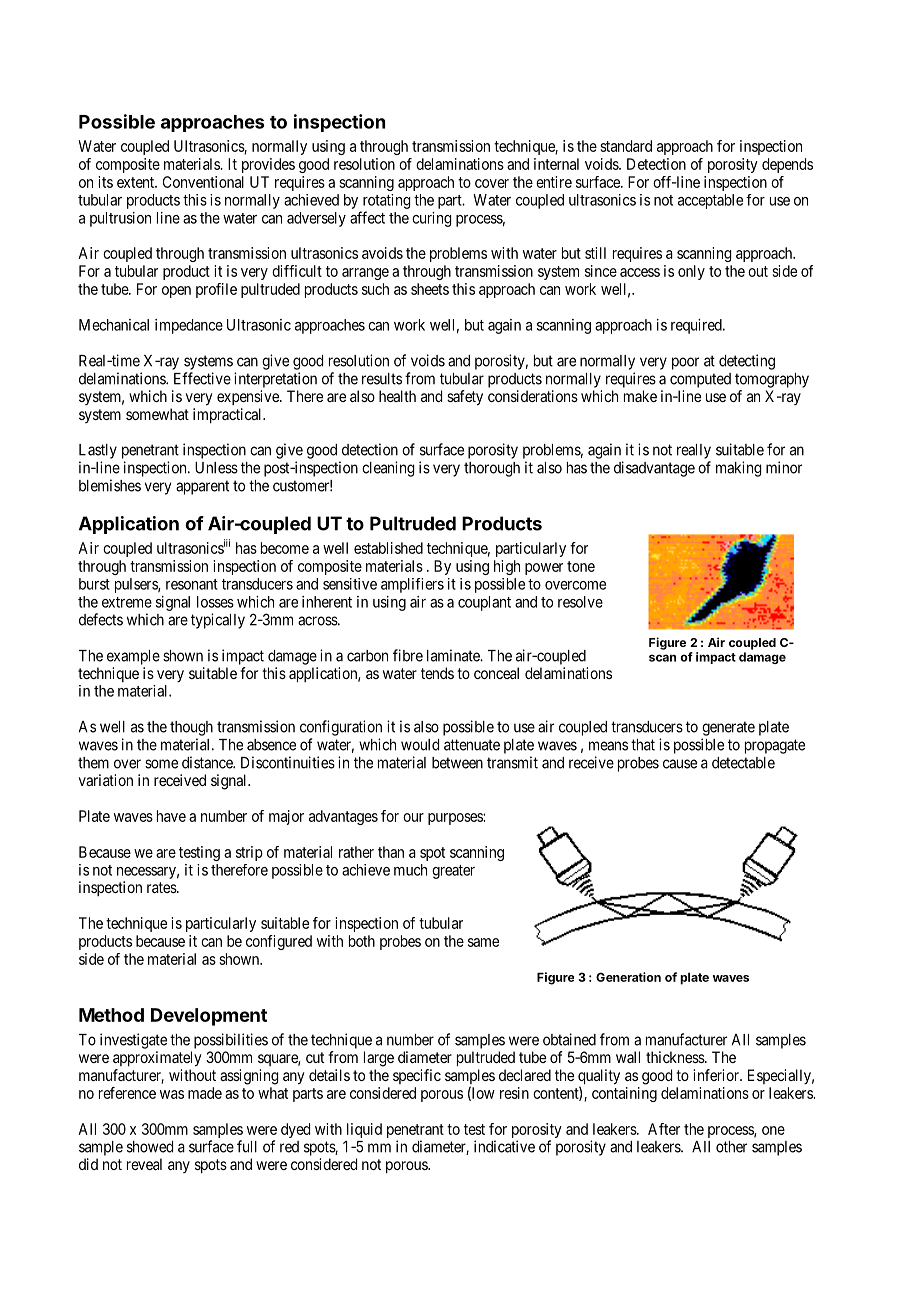 Image resolution: width=924 pixels, height=1308 pixels. Describe the element at coordinates (465, 398) in the screenshot. I see `safety` at that location.
